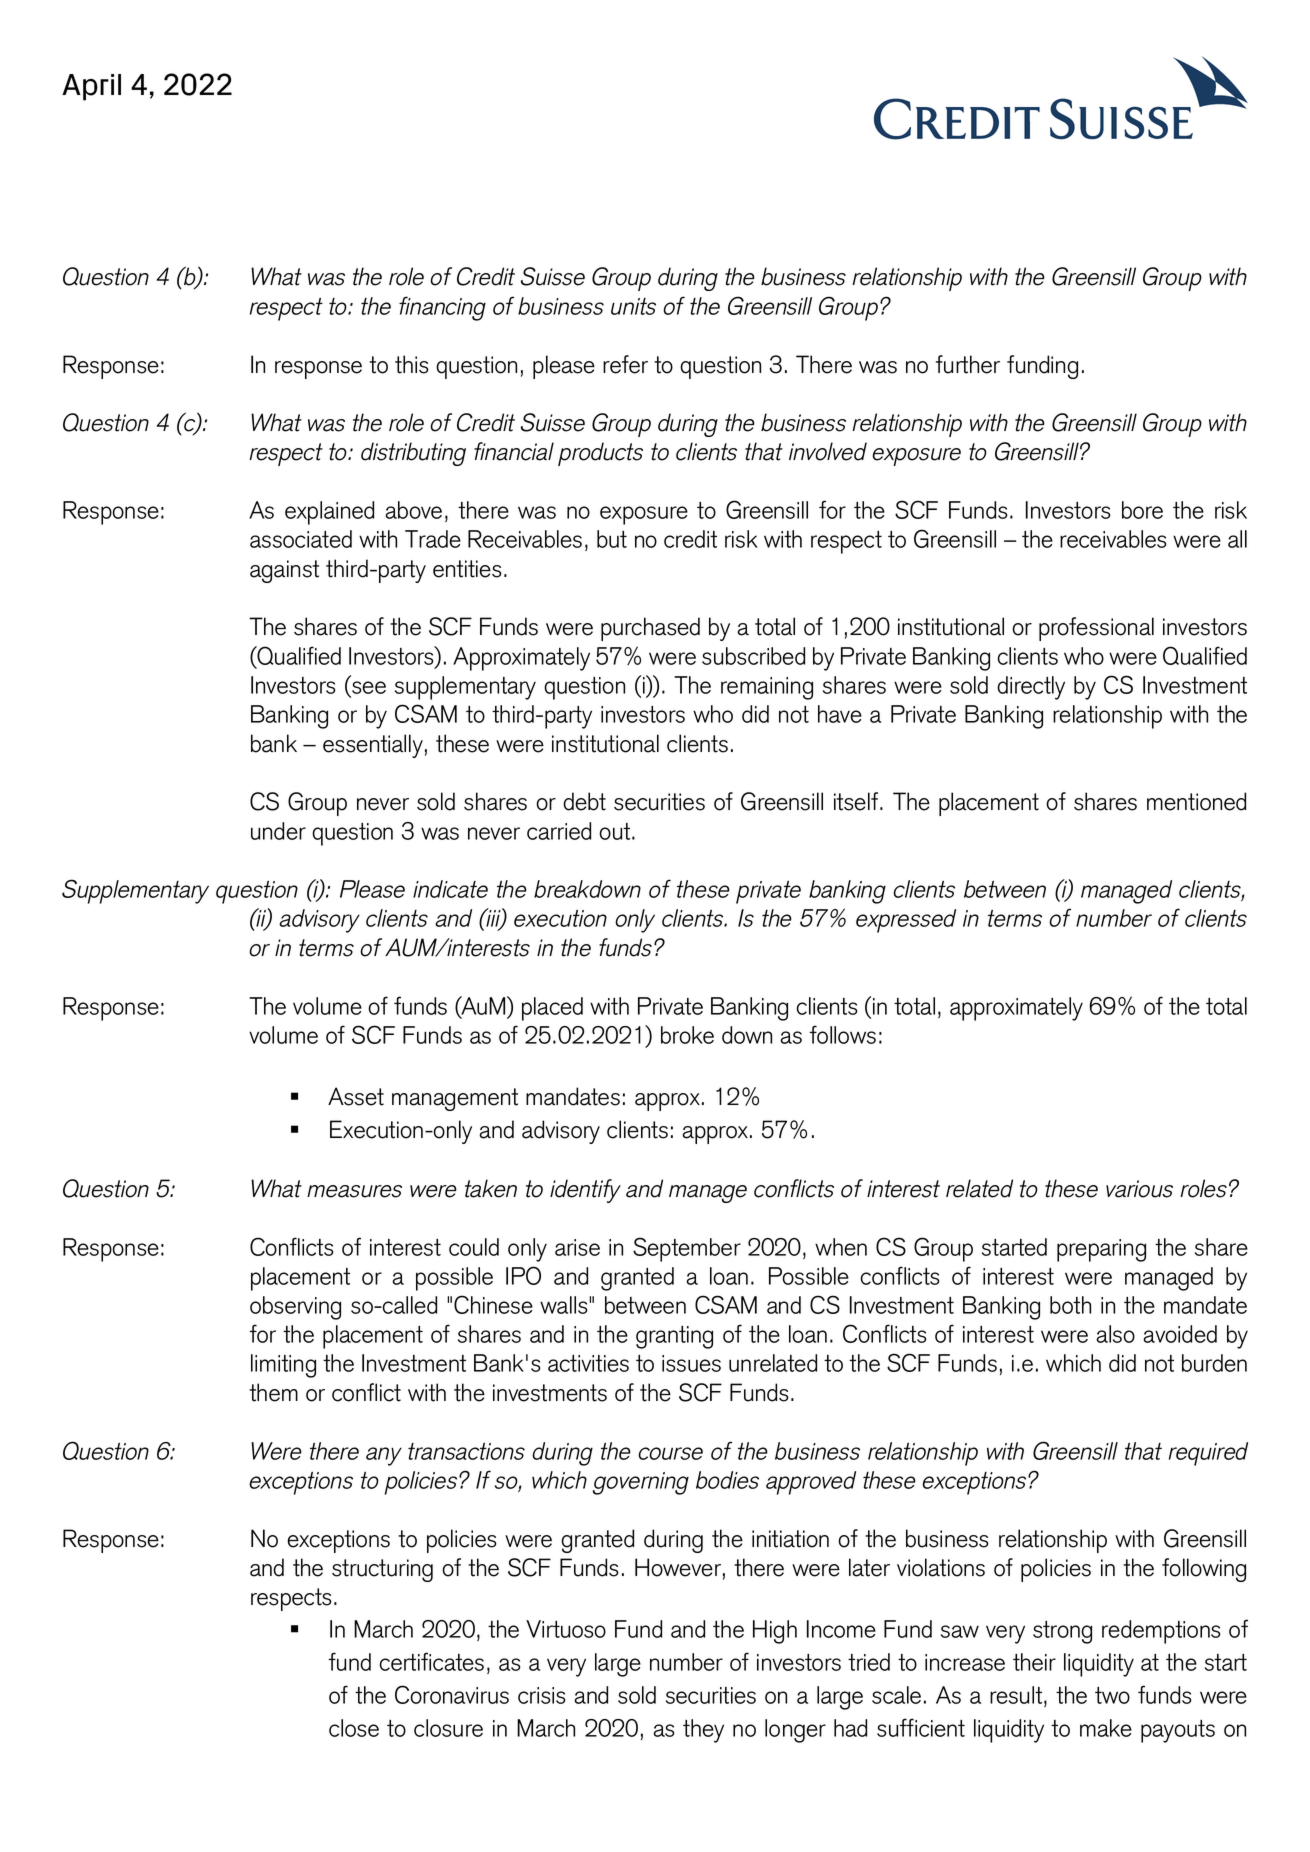  What do you see at coordinates (91, 87) in the screenshot?
I see `April` at bounding box center [91, 87].
